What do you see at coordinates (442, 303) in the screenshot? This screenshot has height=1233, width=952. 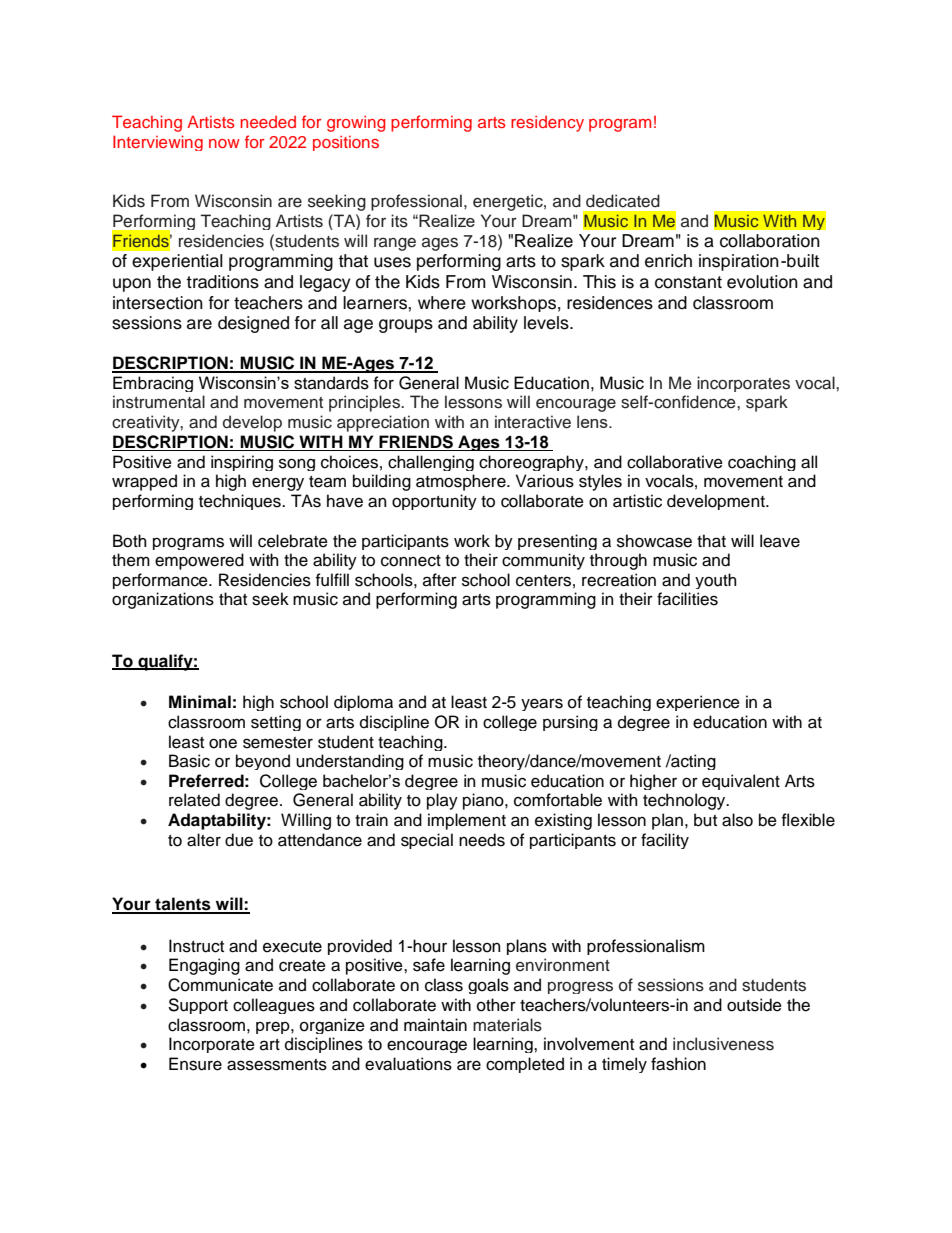 I see `where` at bounding box center [442, 303].
